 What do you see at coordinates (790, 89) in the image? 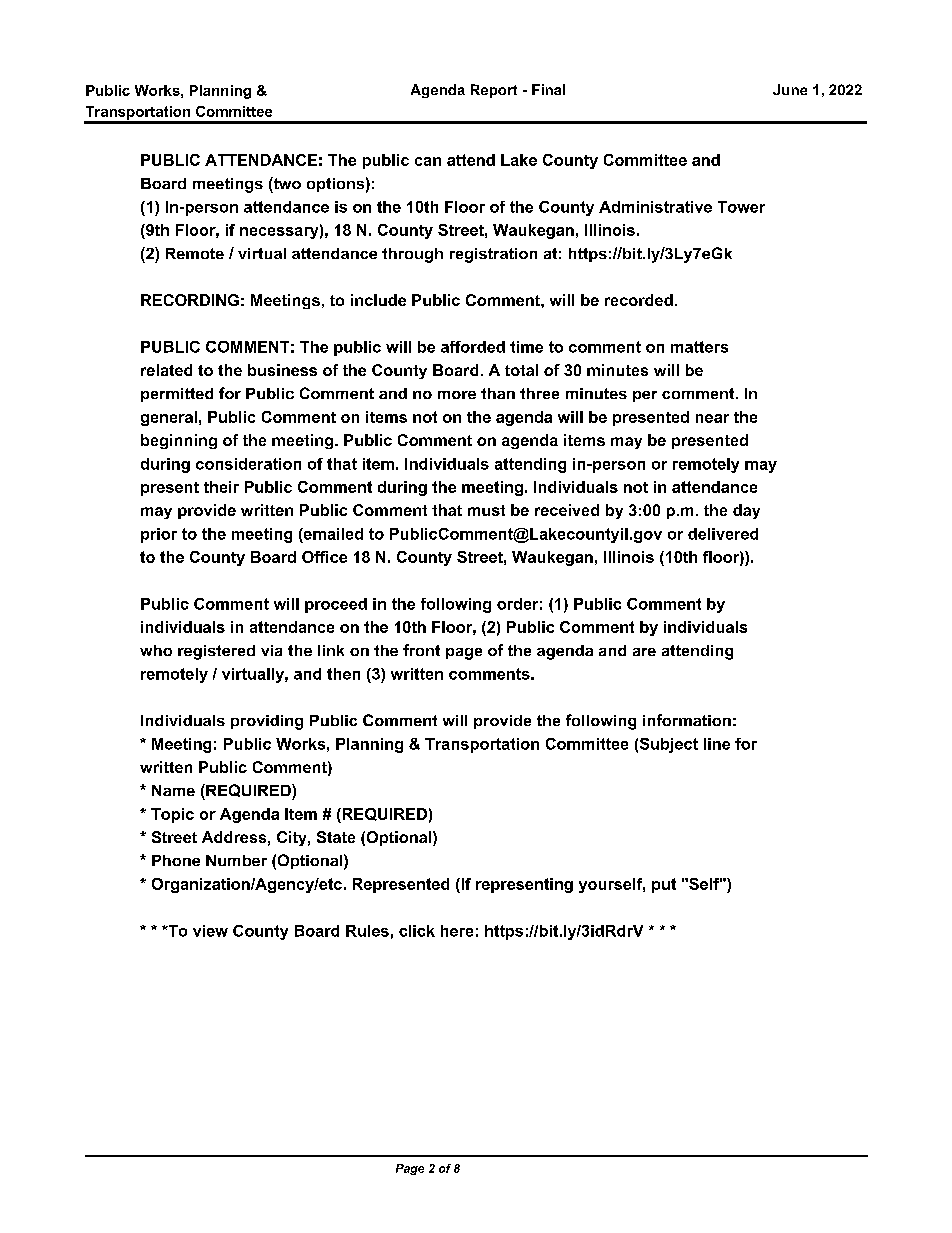
I see `June` at bounding box center [790, 89].
